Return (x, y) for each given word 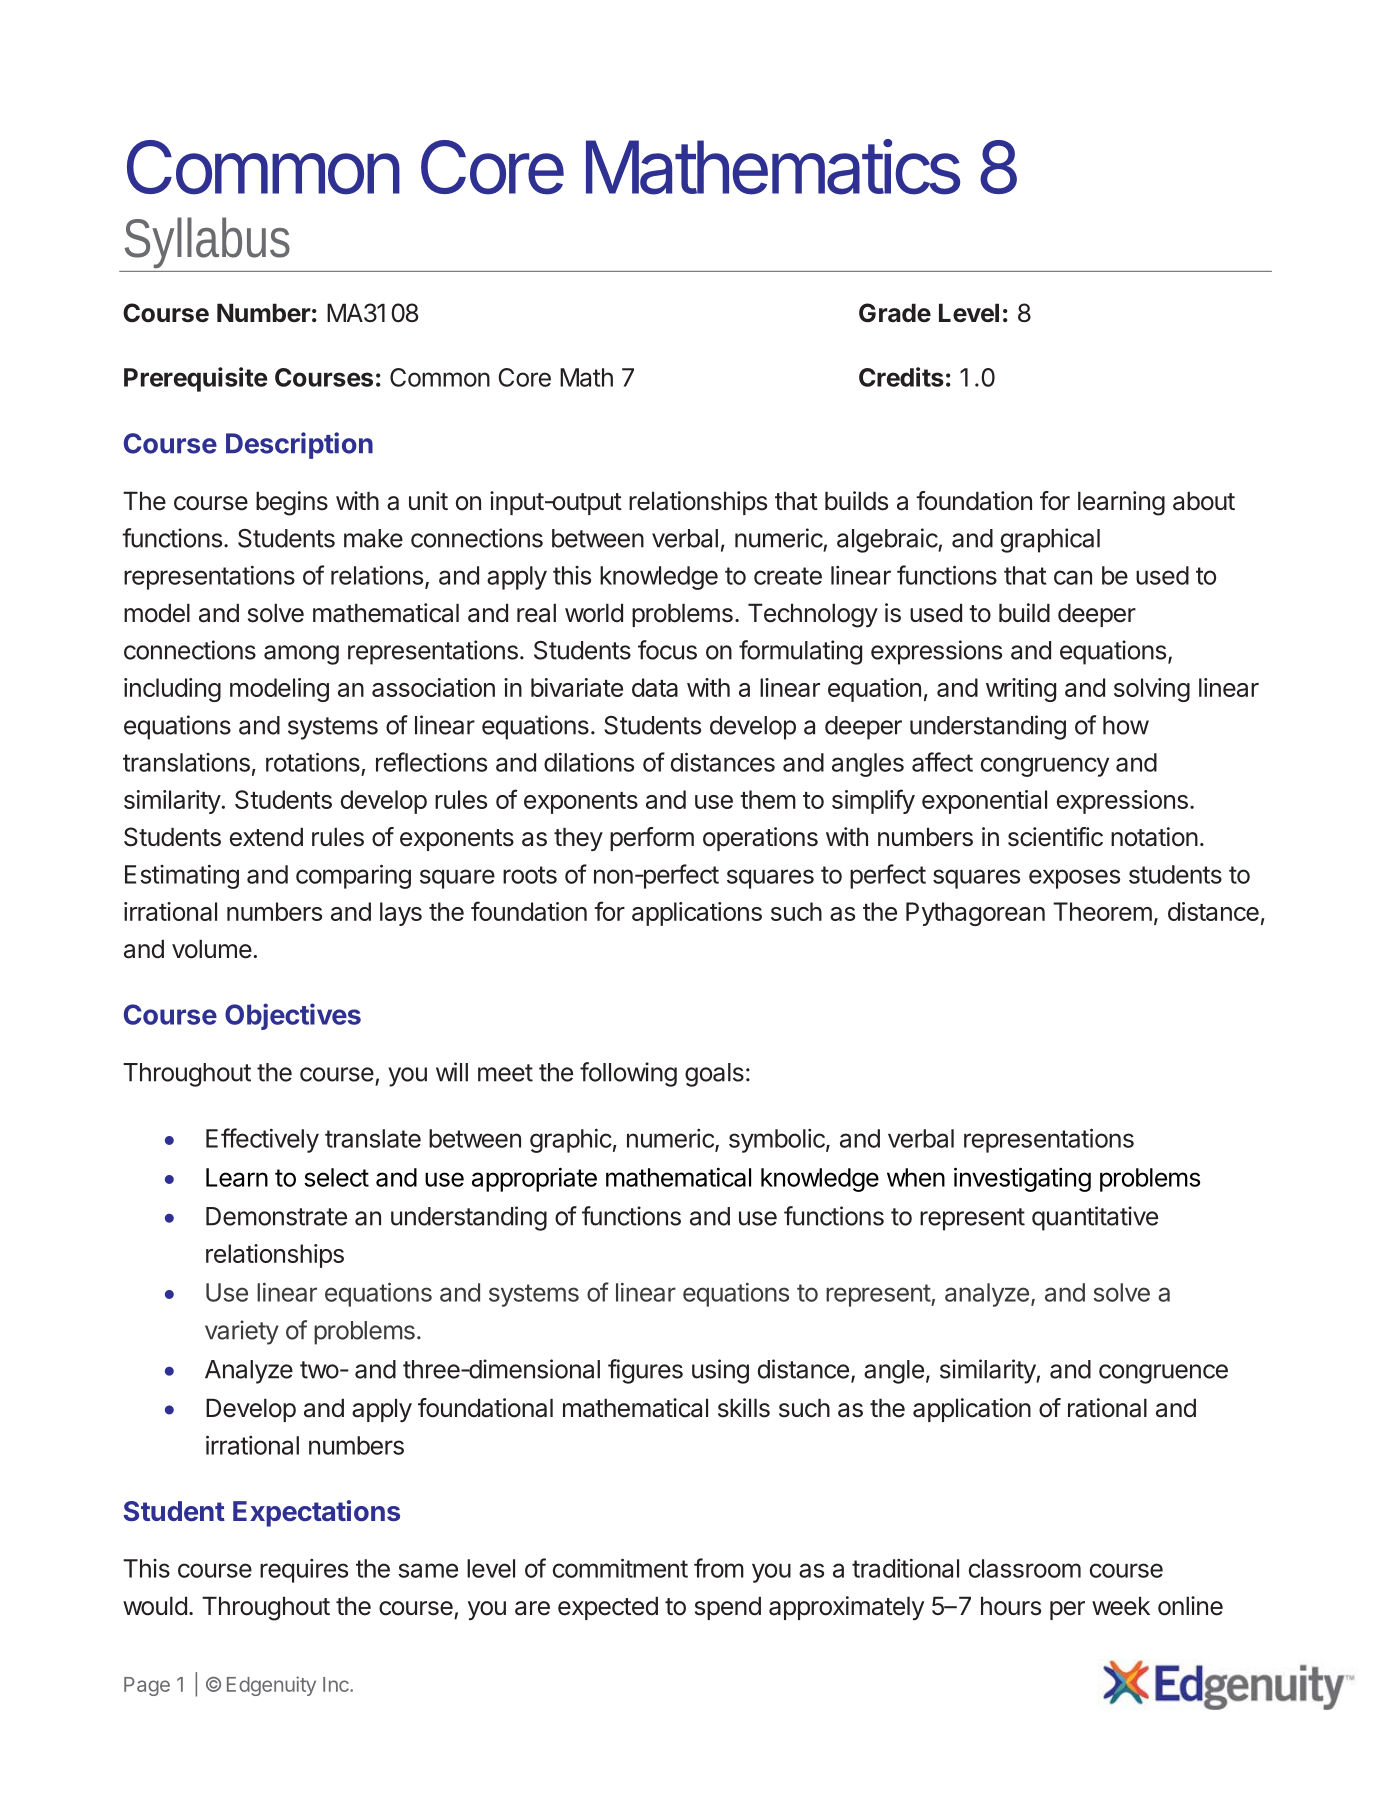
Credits (901, 377)
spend (728, 1608)
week (1121, 1606)
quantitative (1095, 1218)
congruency (1045, 767)
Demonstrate (276, 1216)
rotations (313, 762)
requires (304, 1571)
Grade (895, 313)
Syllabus (214, 244)
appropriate (534, 1179)
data (655, 687)
